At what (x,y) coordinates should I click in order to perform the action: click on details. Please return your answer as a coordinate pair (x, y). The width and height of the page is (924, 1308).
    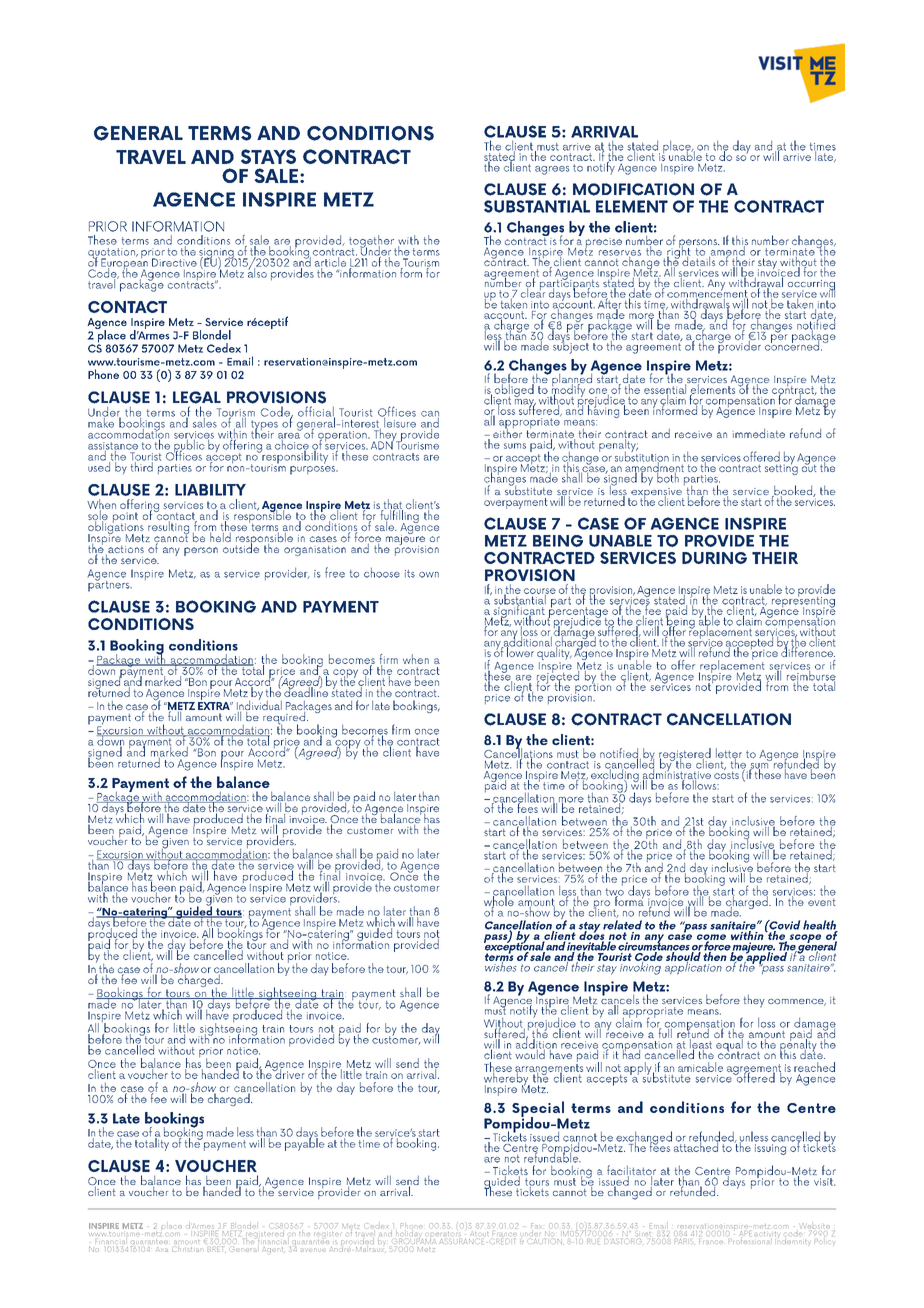
    Looking at the image, I should click on (700, 260).
